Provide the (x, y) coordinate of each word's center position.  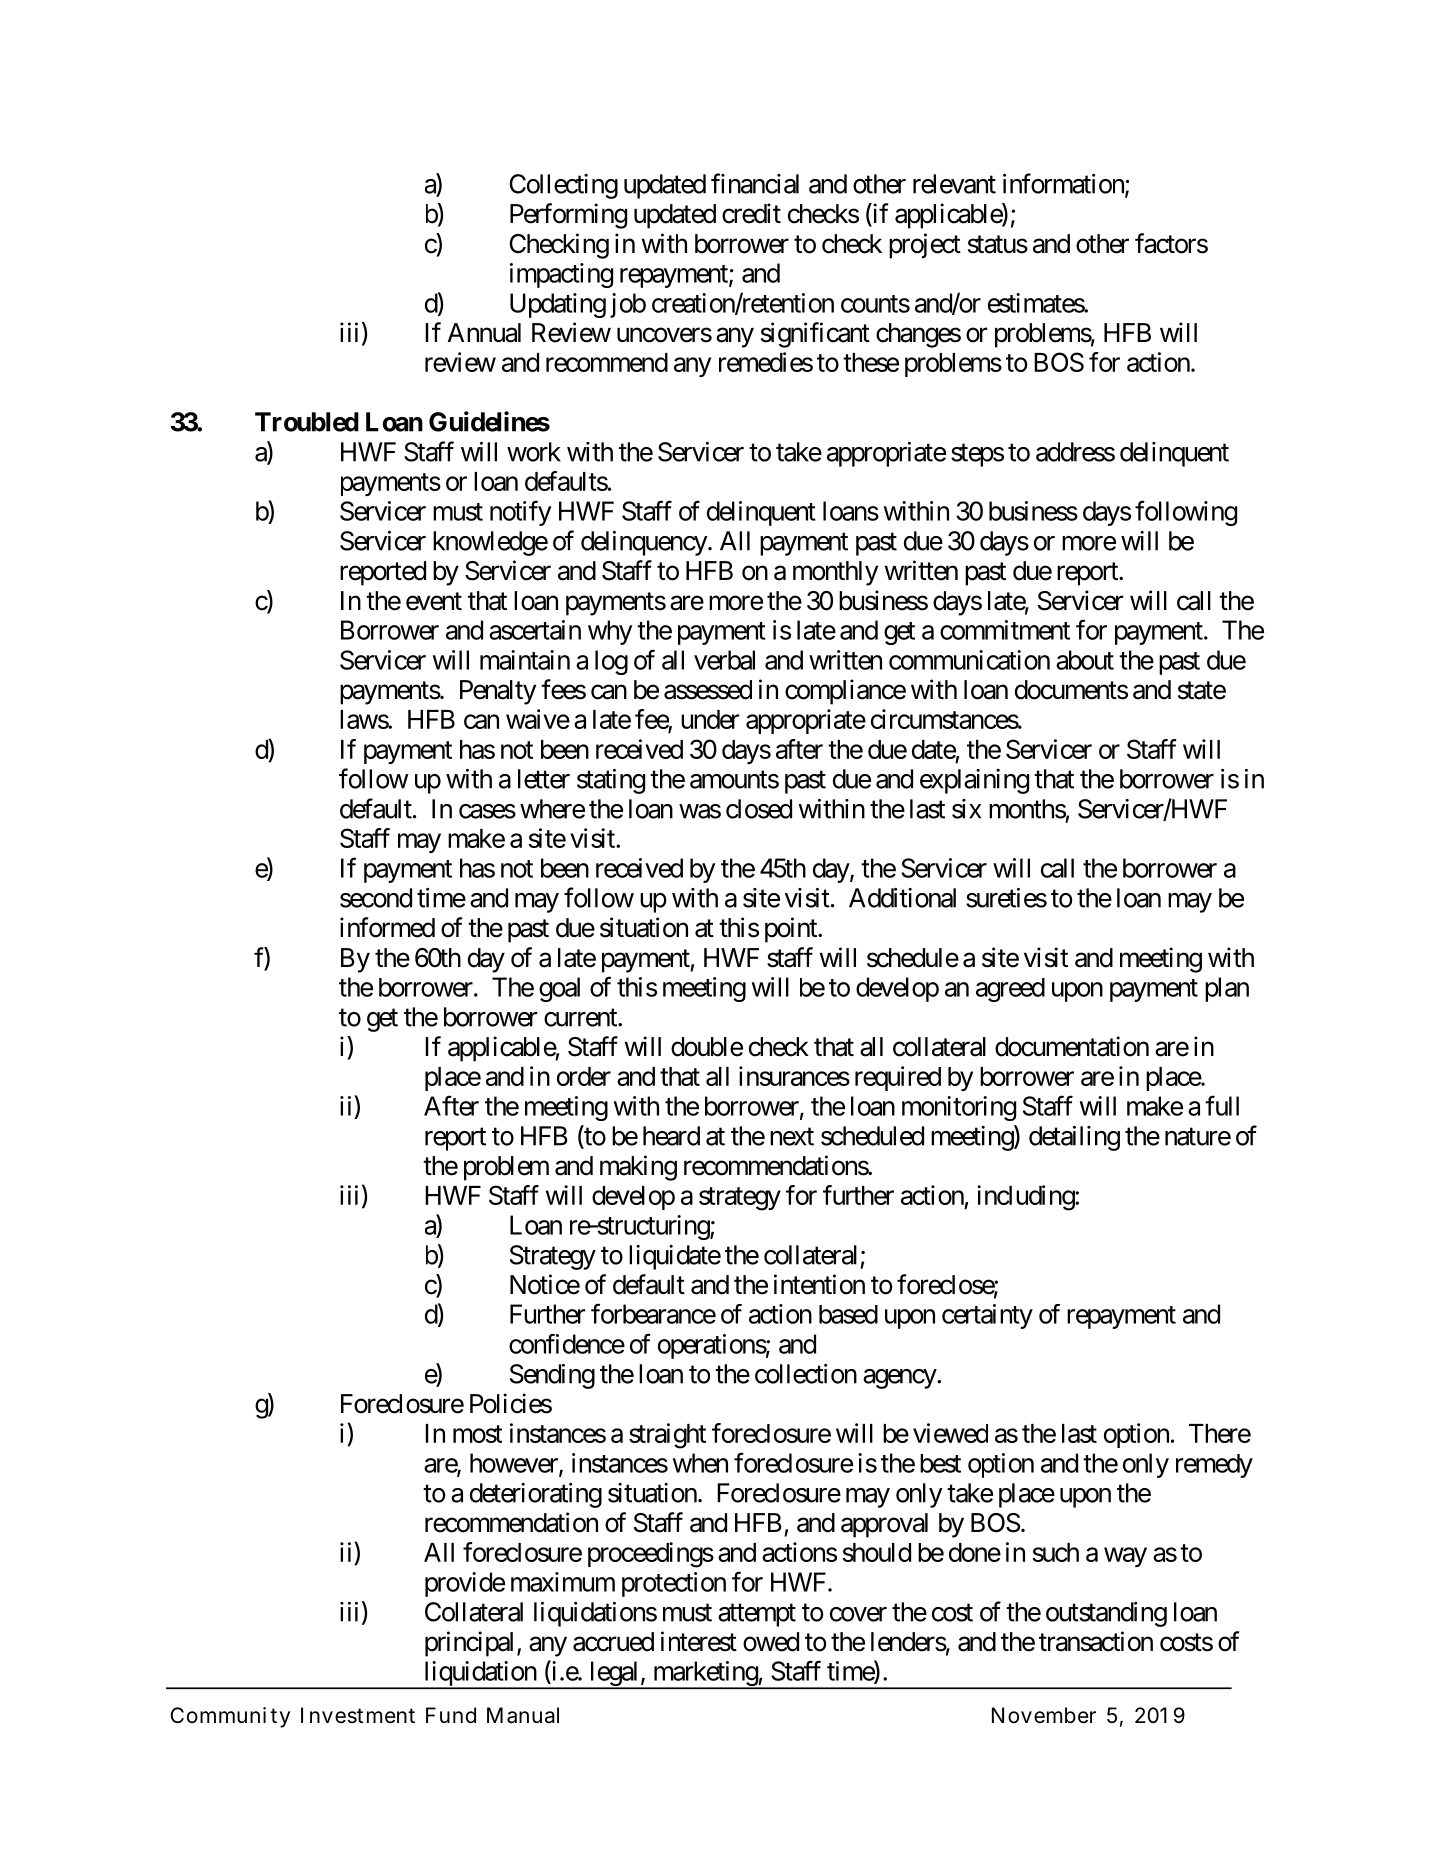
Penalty (498, 692)
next (792, 1137)
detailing (1074, 1138)
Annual (484, 333)
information (1064, 184)
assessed (708, 690)
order (584, 1076)
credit (751, 213)
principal (471, 1644)
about (1085, 660)
